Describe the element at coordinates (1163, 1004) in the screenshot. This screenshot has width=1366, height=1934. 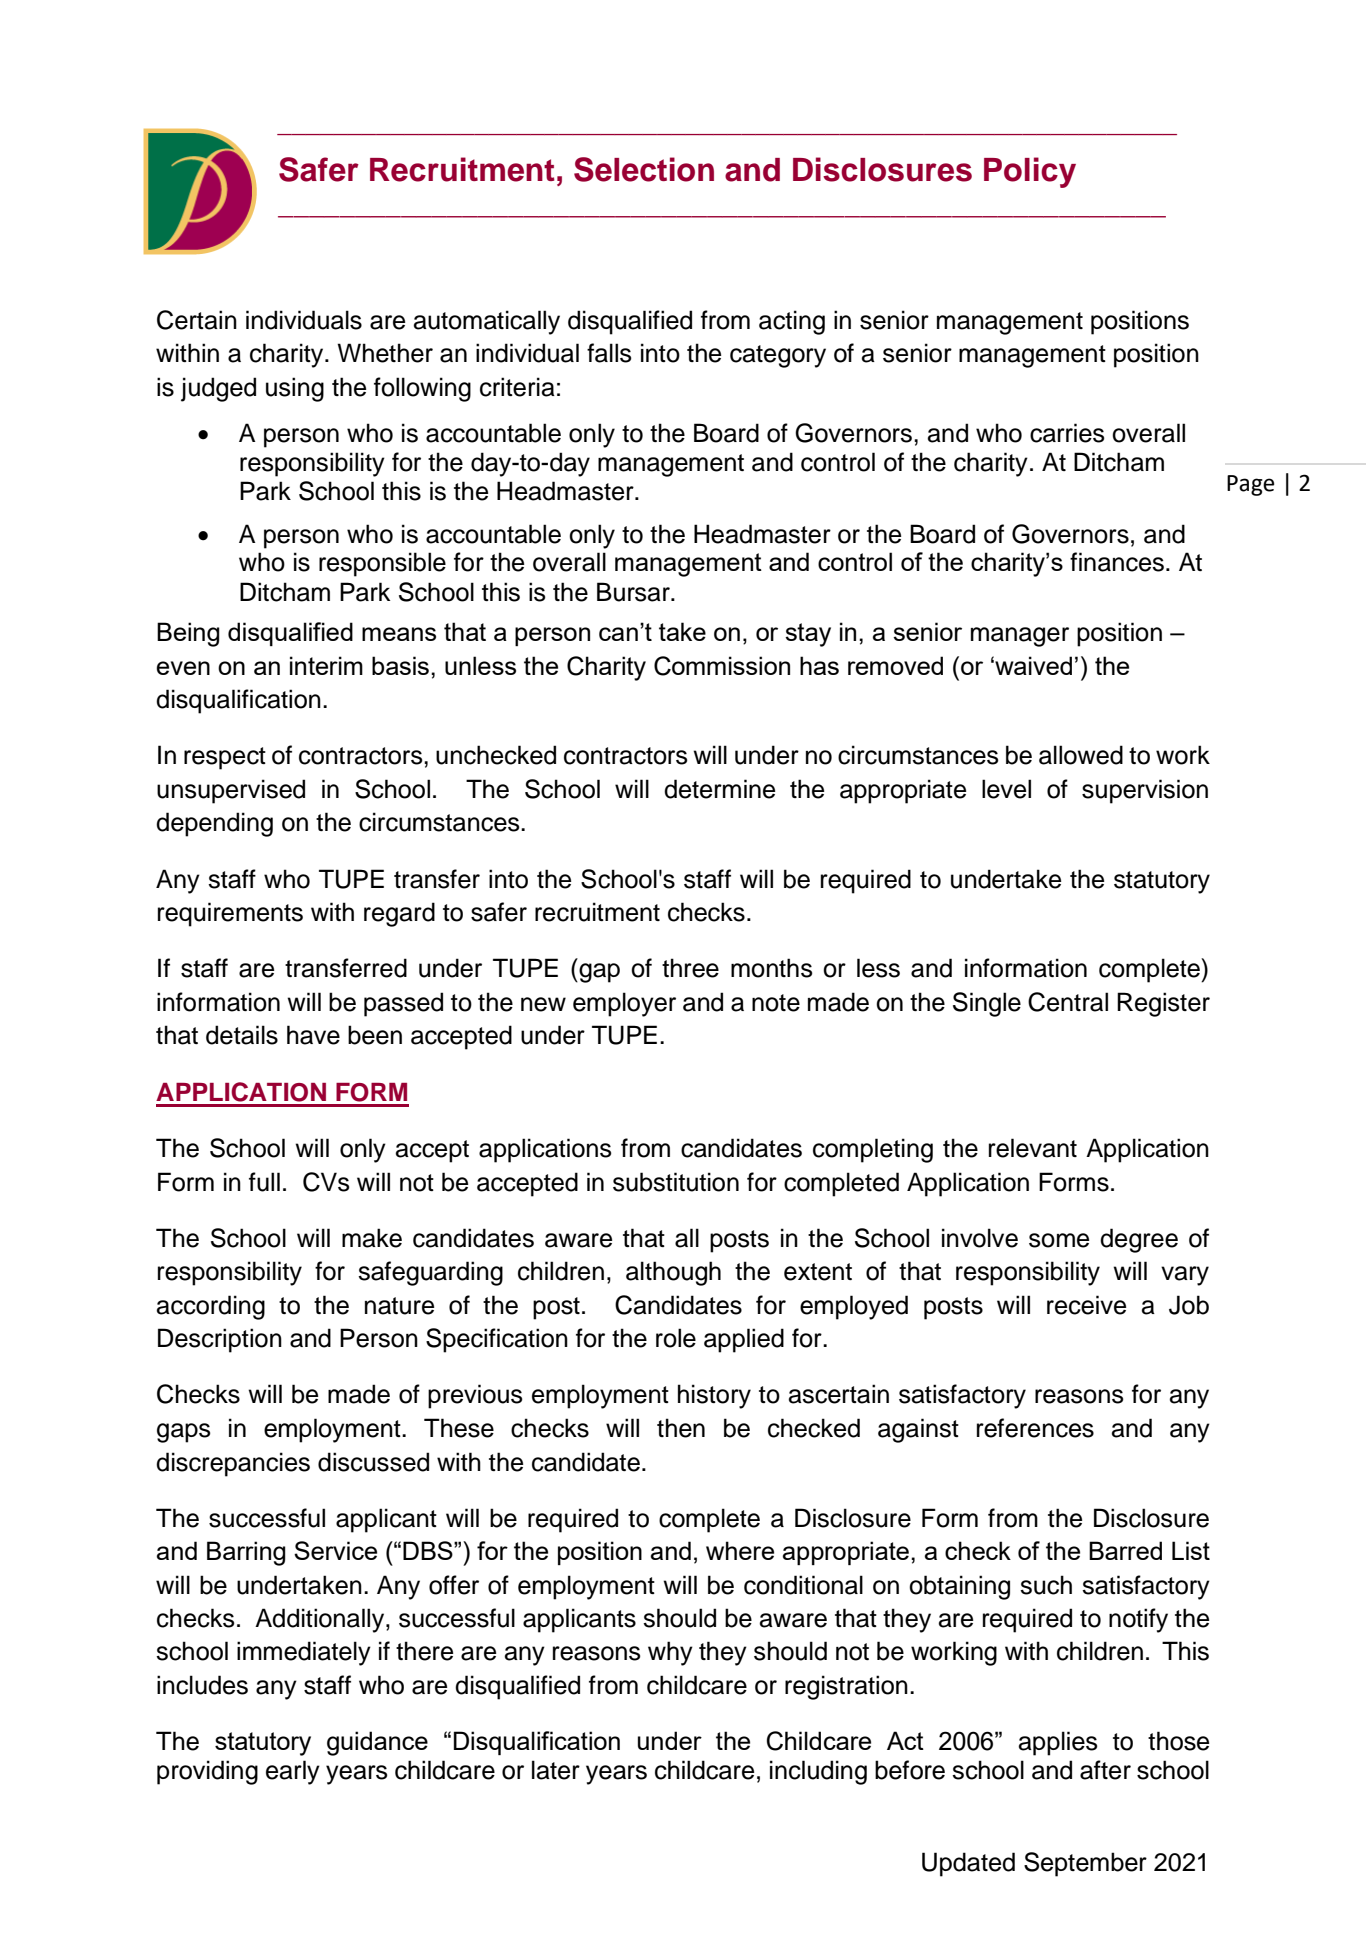
I see `Register` at that location.
